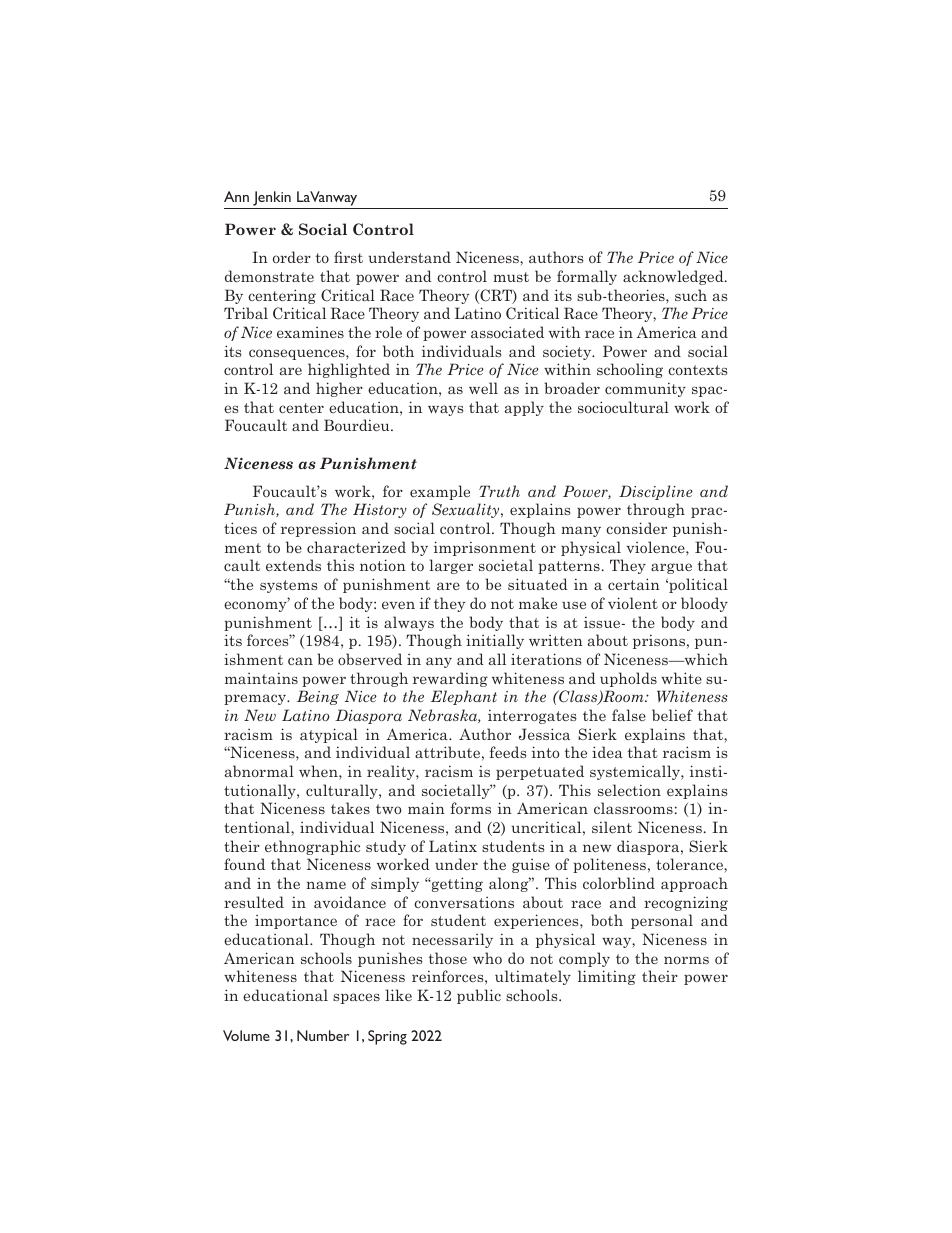  Describe the element at coordinates (511, 277) in the image. I see `must` at that location.
